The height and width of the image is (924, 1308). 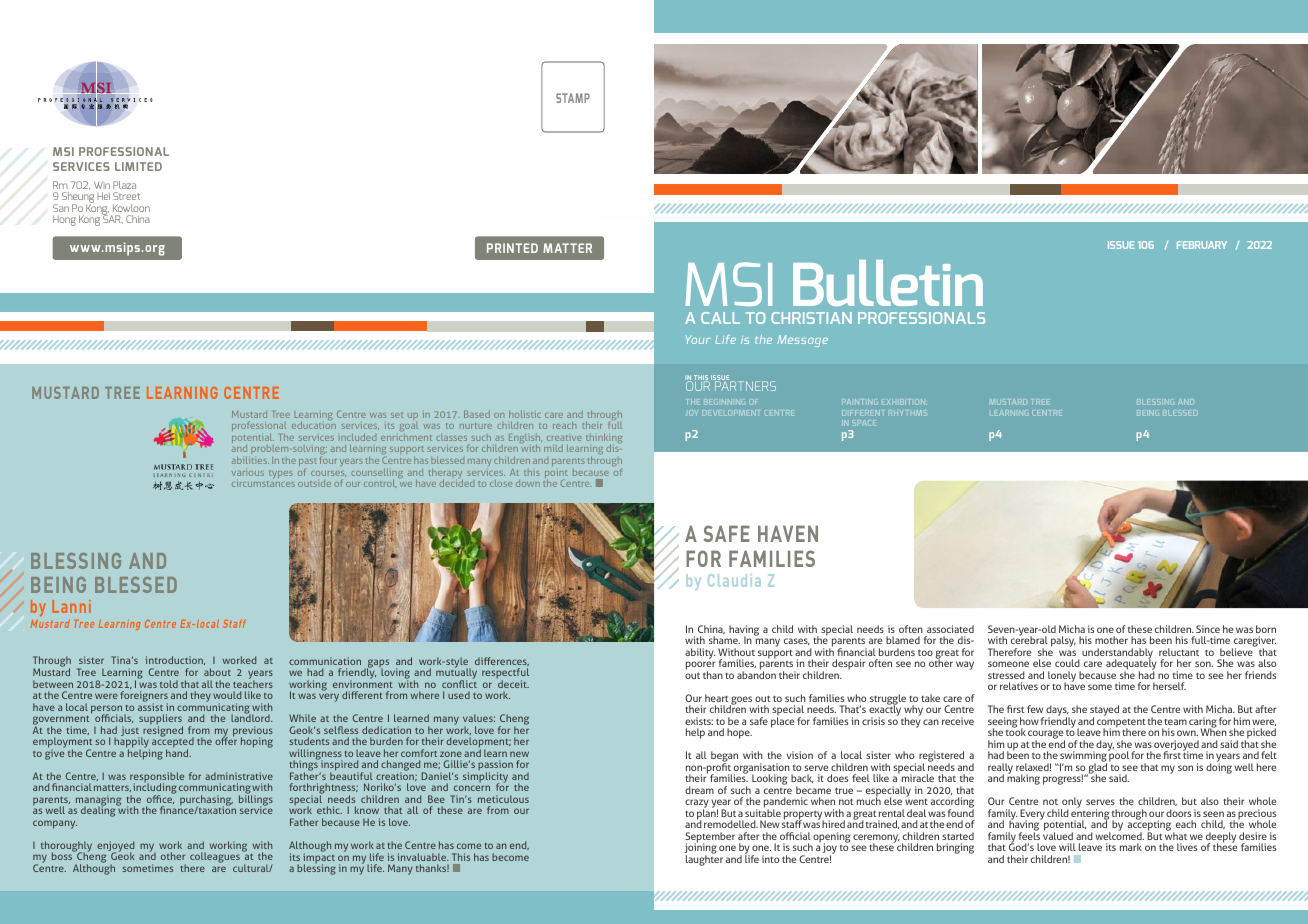 I want to click on various, so click(x=248, y=473).
